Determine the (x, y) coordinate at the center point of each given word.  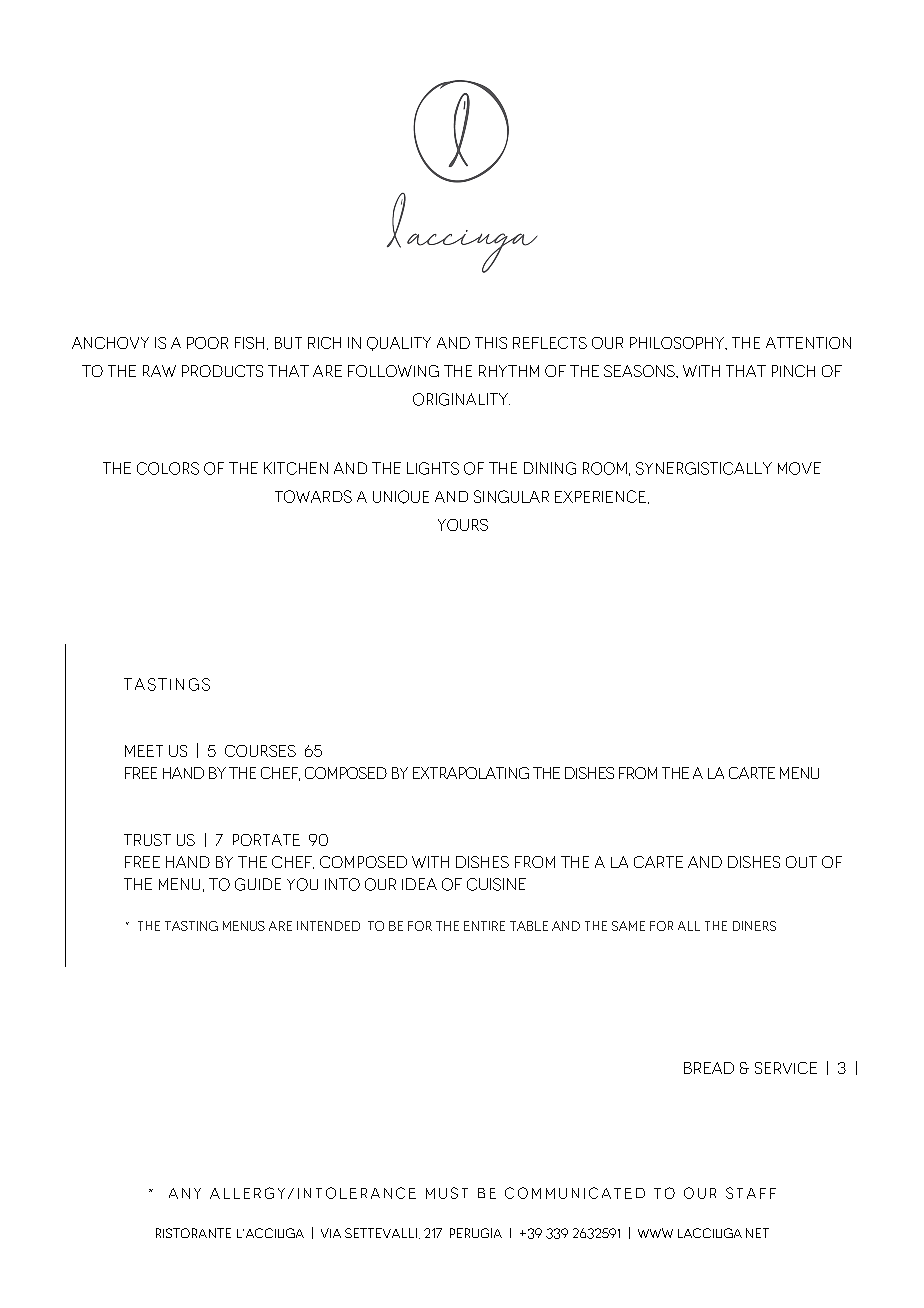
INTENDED (328, 926)
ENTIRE (484, 926)
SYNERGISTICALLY (704, 468)
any (185, 1193)
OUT (801, 862)
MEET (144, 751)
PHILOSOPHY (678, 343)
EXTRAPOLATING (471, 773)
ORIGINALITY (461, 399)
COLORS (168, 468)
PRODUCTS (222, 371)
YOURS (463, 525)
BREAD (709, 1068)
